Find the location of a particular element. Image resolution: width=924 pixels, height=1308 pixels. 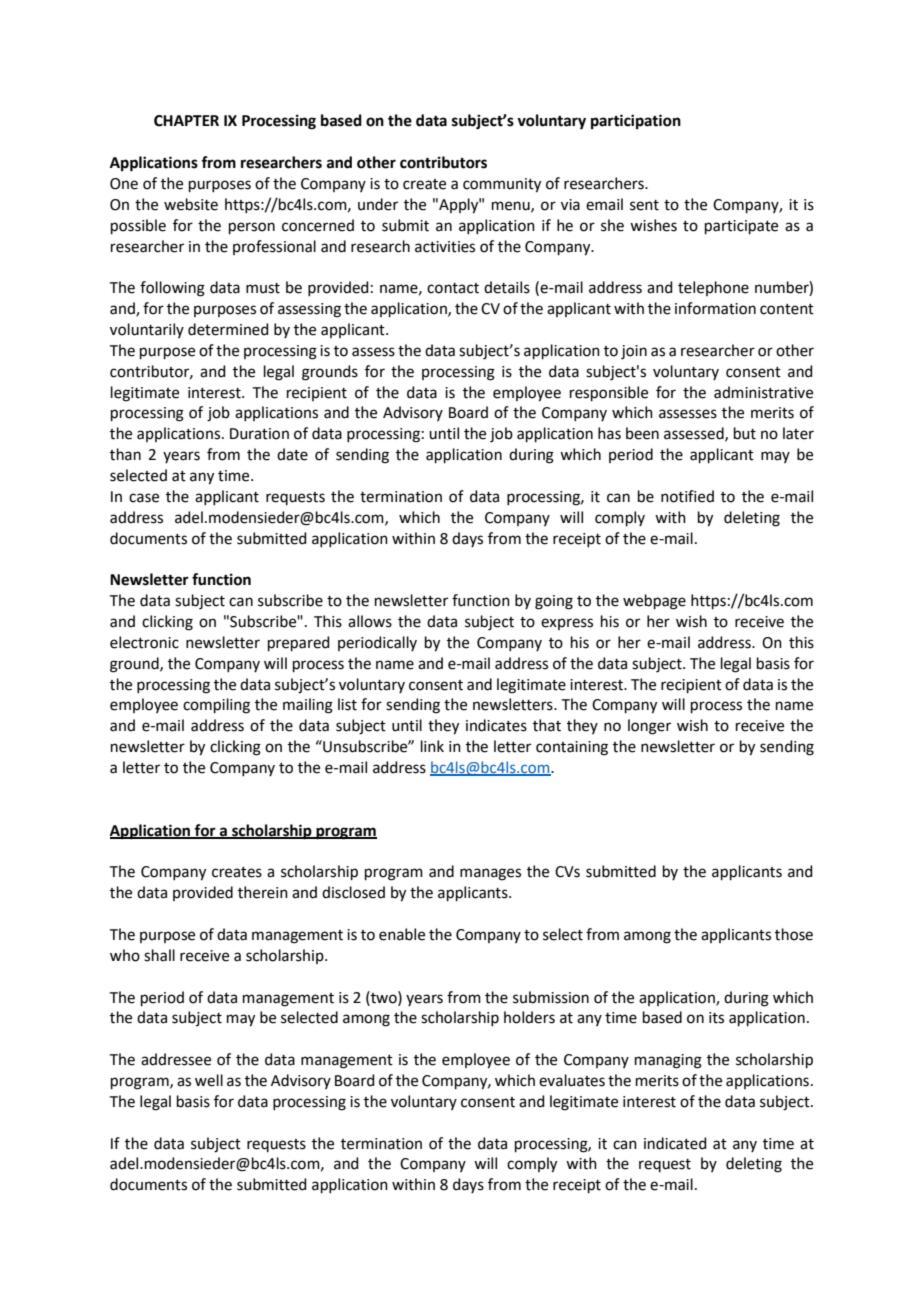

manages is located at coordinates (490, 874).
